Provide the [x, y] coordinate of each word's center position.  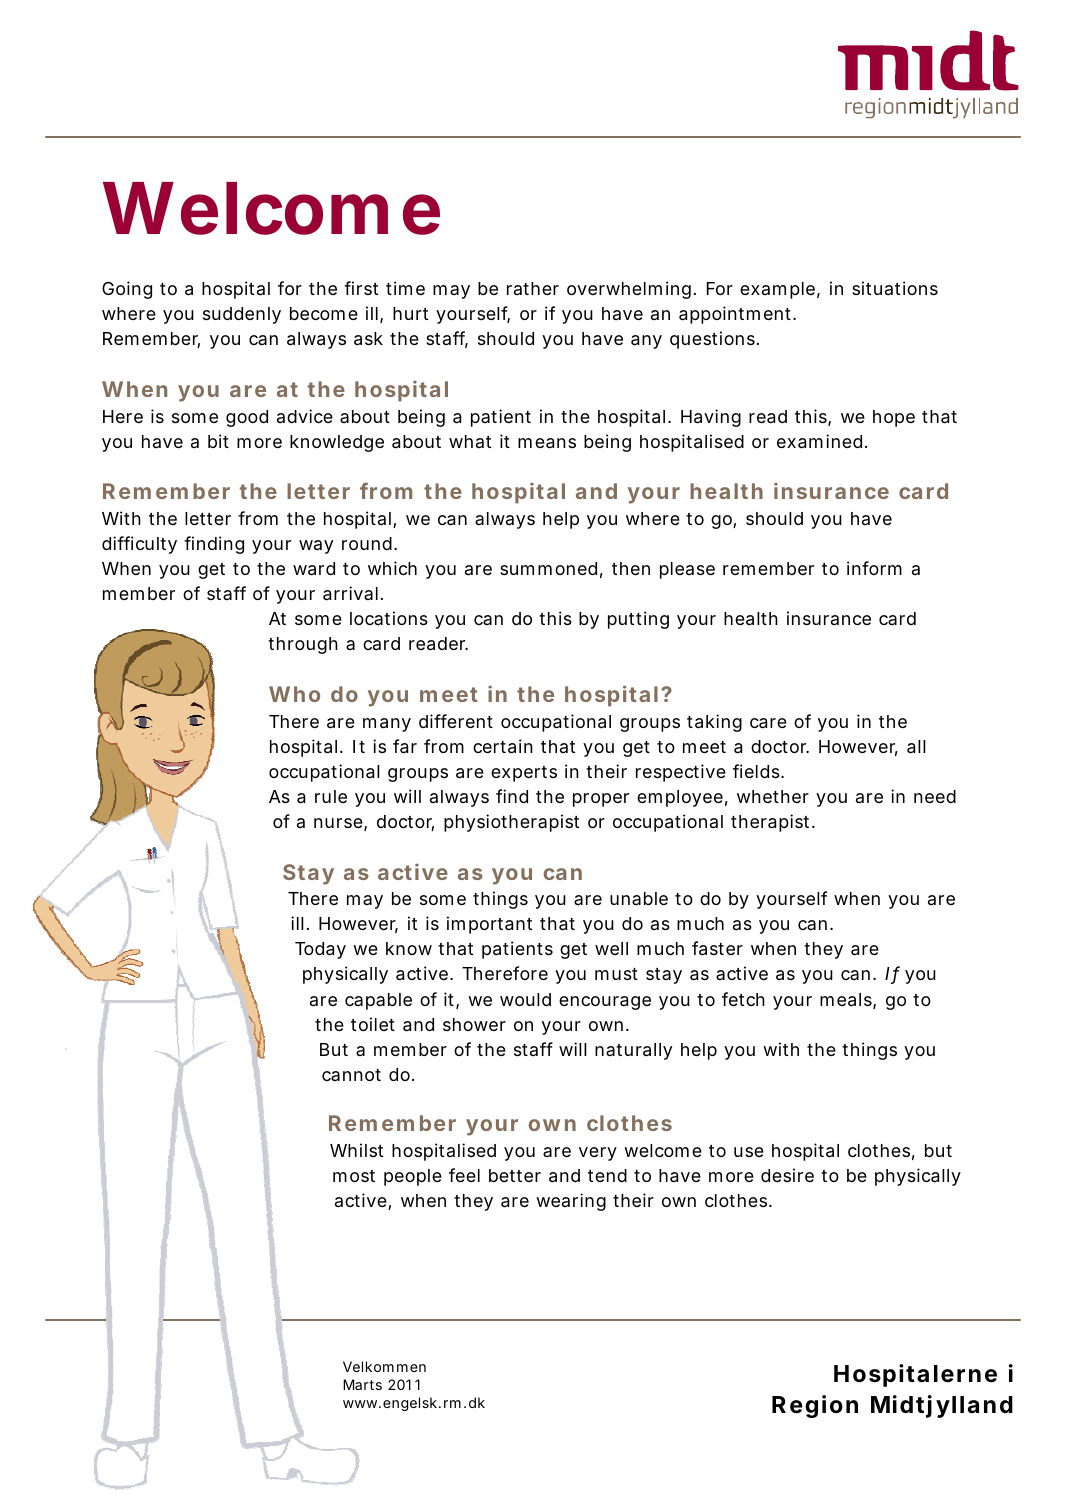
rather [533, 288]
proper [601, 800]
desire [787, 1175]
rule [331, 796]
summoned [548, 568]
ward [314, 569]
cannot [351, 1075]
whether [773, 796]
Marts [362, 1384]
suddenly [242, 315]
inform [874, 568]
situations [895, 288]
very [598, 1154]
